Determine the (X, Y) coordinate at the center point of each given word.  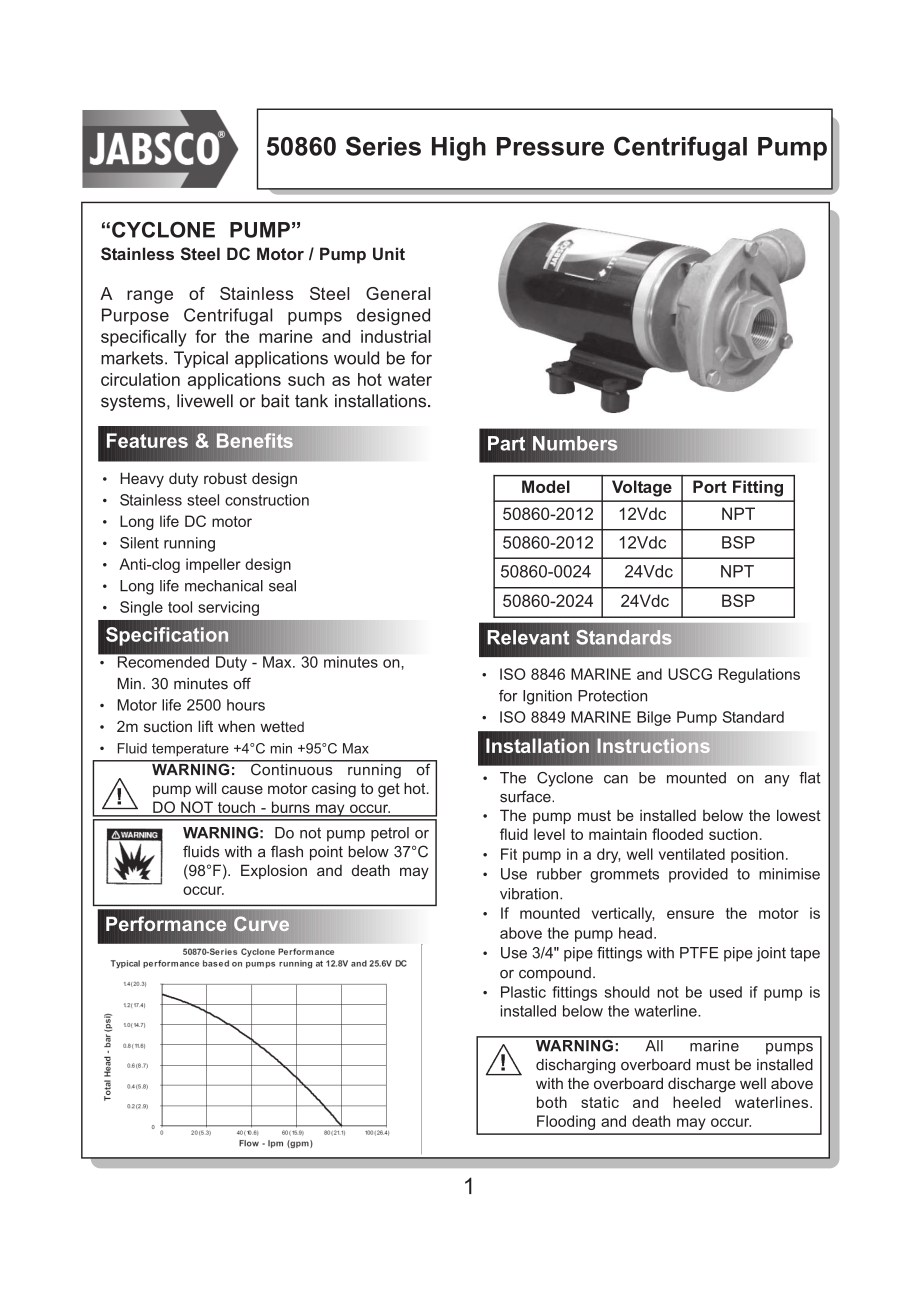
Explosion (274, 871)
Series (383, 146)
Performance (166, 924)
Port (710, 486)
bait (276, 401)
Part (506, 443)
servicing (228, 608)
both (552, 1102)
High (459, 149)
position (757, 855)
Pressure (550, 146)
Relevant (529, 637)
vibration (529, 894)
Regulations (759, 675)
